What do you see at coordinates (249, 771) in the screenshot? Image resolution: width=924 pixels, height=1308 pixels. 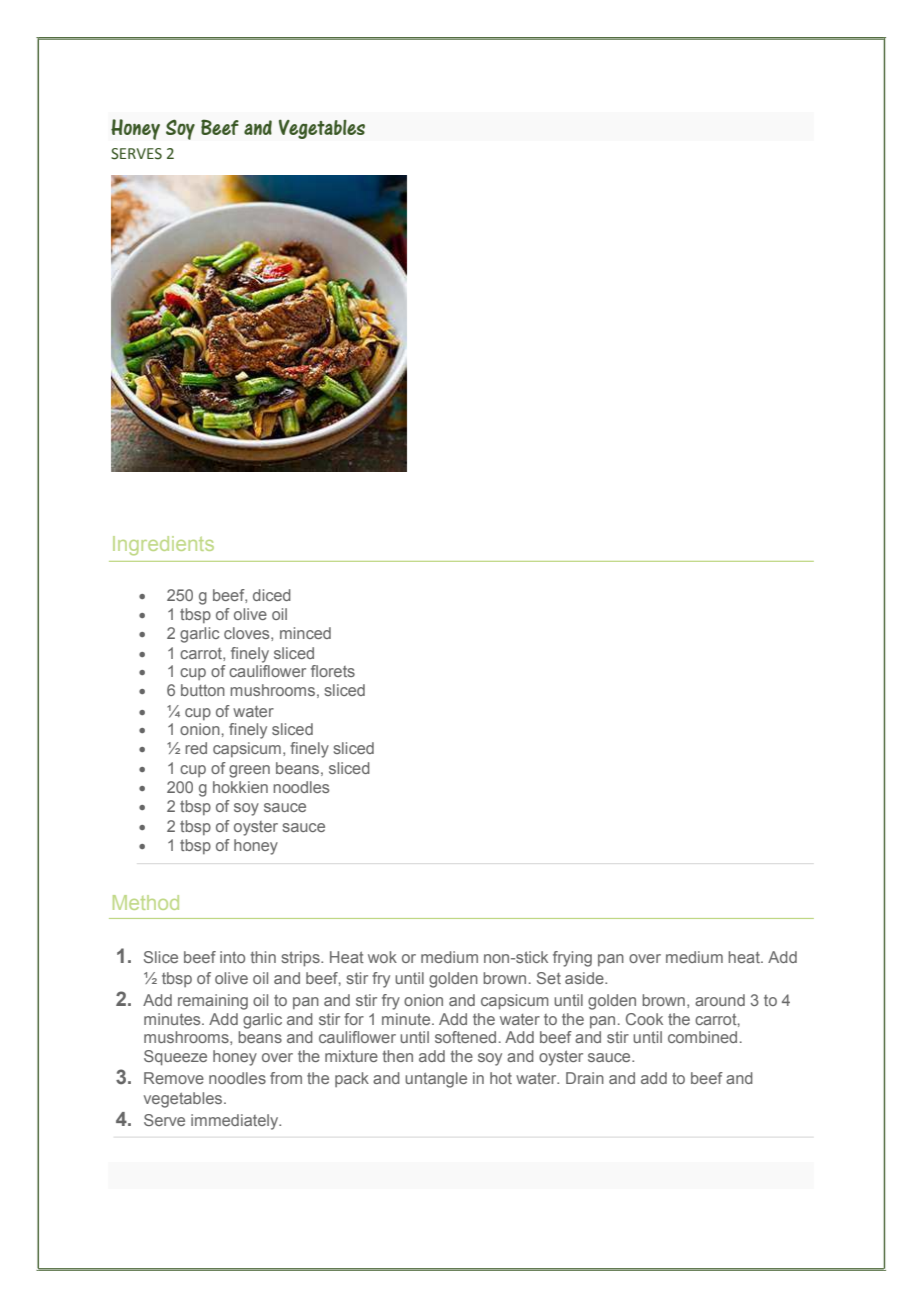 I see `green` at bounding box center [249, 771].
